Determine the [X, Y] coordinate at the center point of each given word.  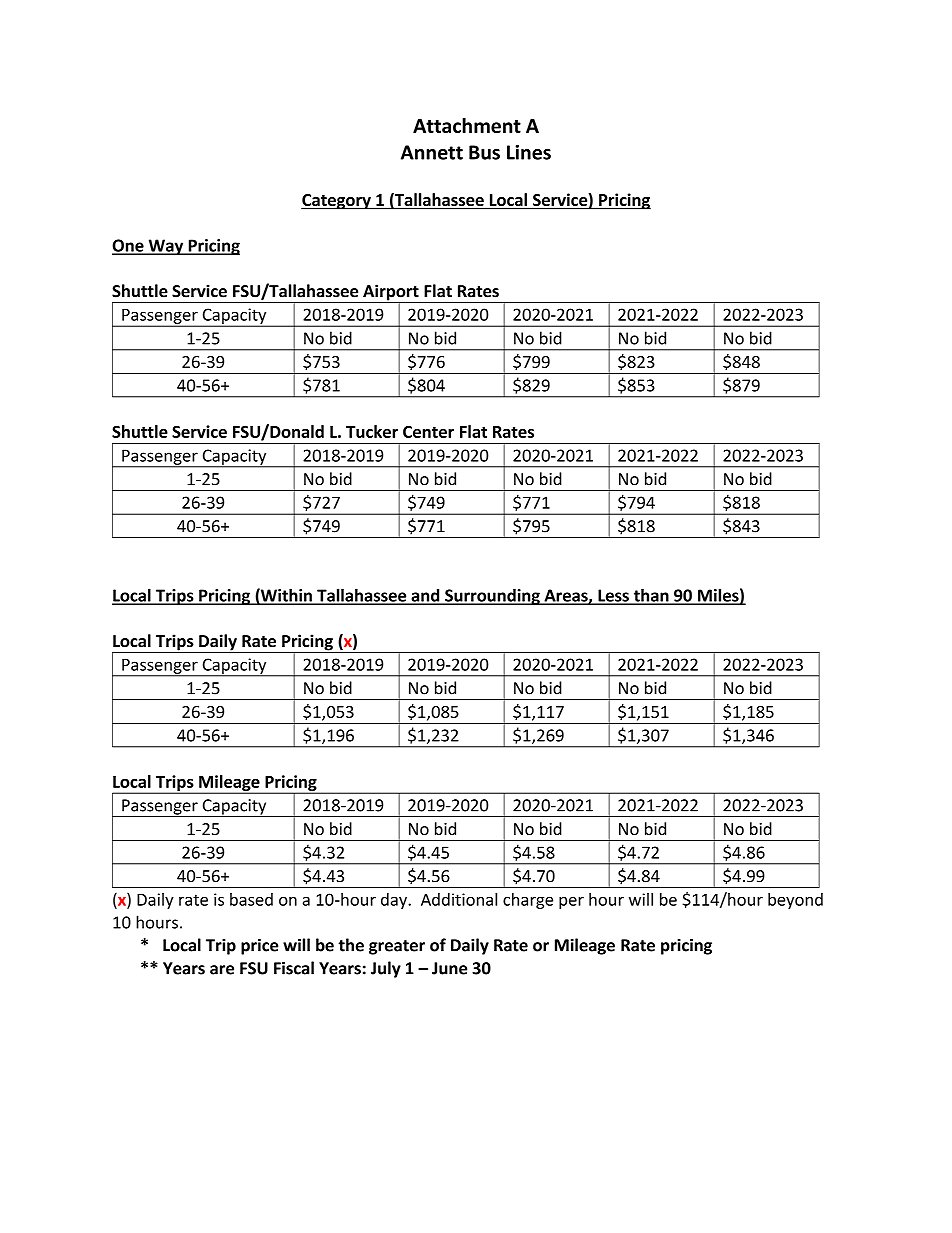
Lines [529, 152]
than [651, 596]
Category [337, 202]
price [259, 947]
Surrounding [492, 596]
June [449, 968]
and [425, 596]
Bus [484, 152]
